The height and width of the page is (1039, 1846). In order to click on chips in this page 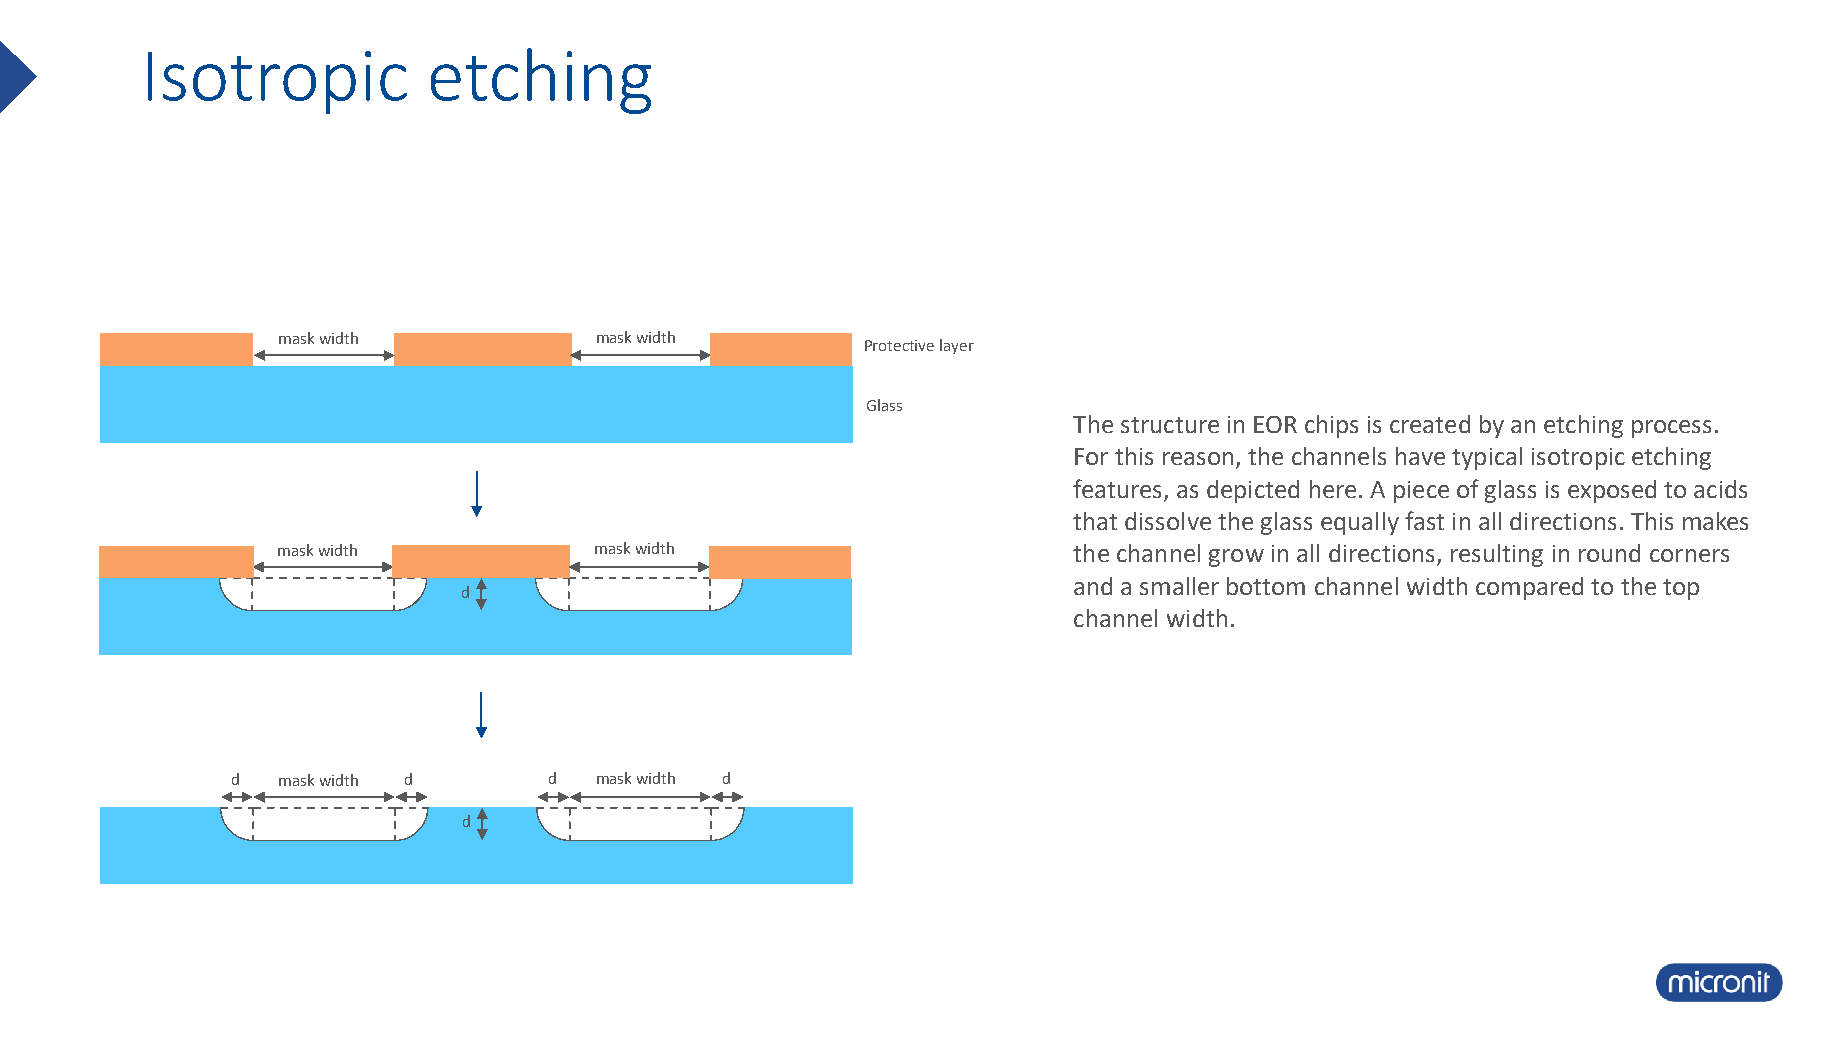, I will do `click(1331, 426)`.
